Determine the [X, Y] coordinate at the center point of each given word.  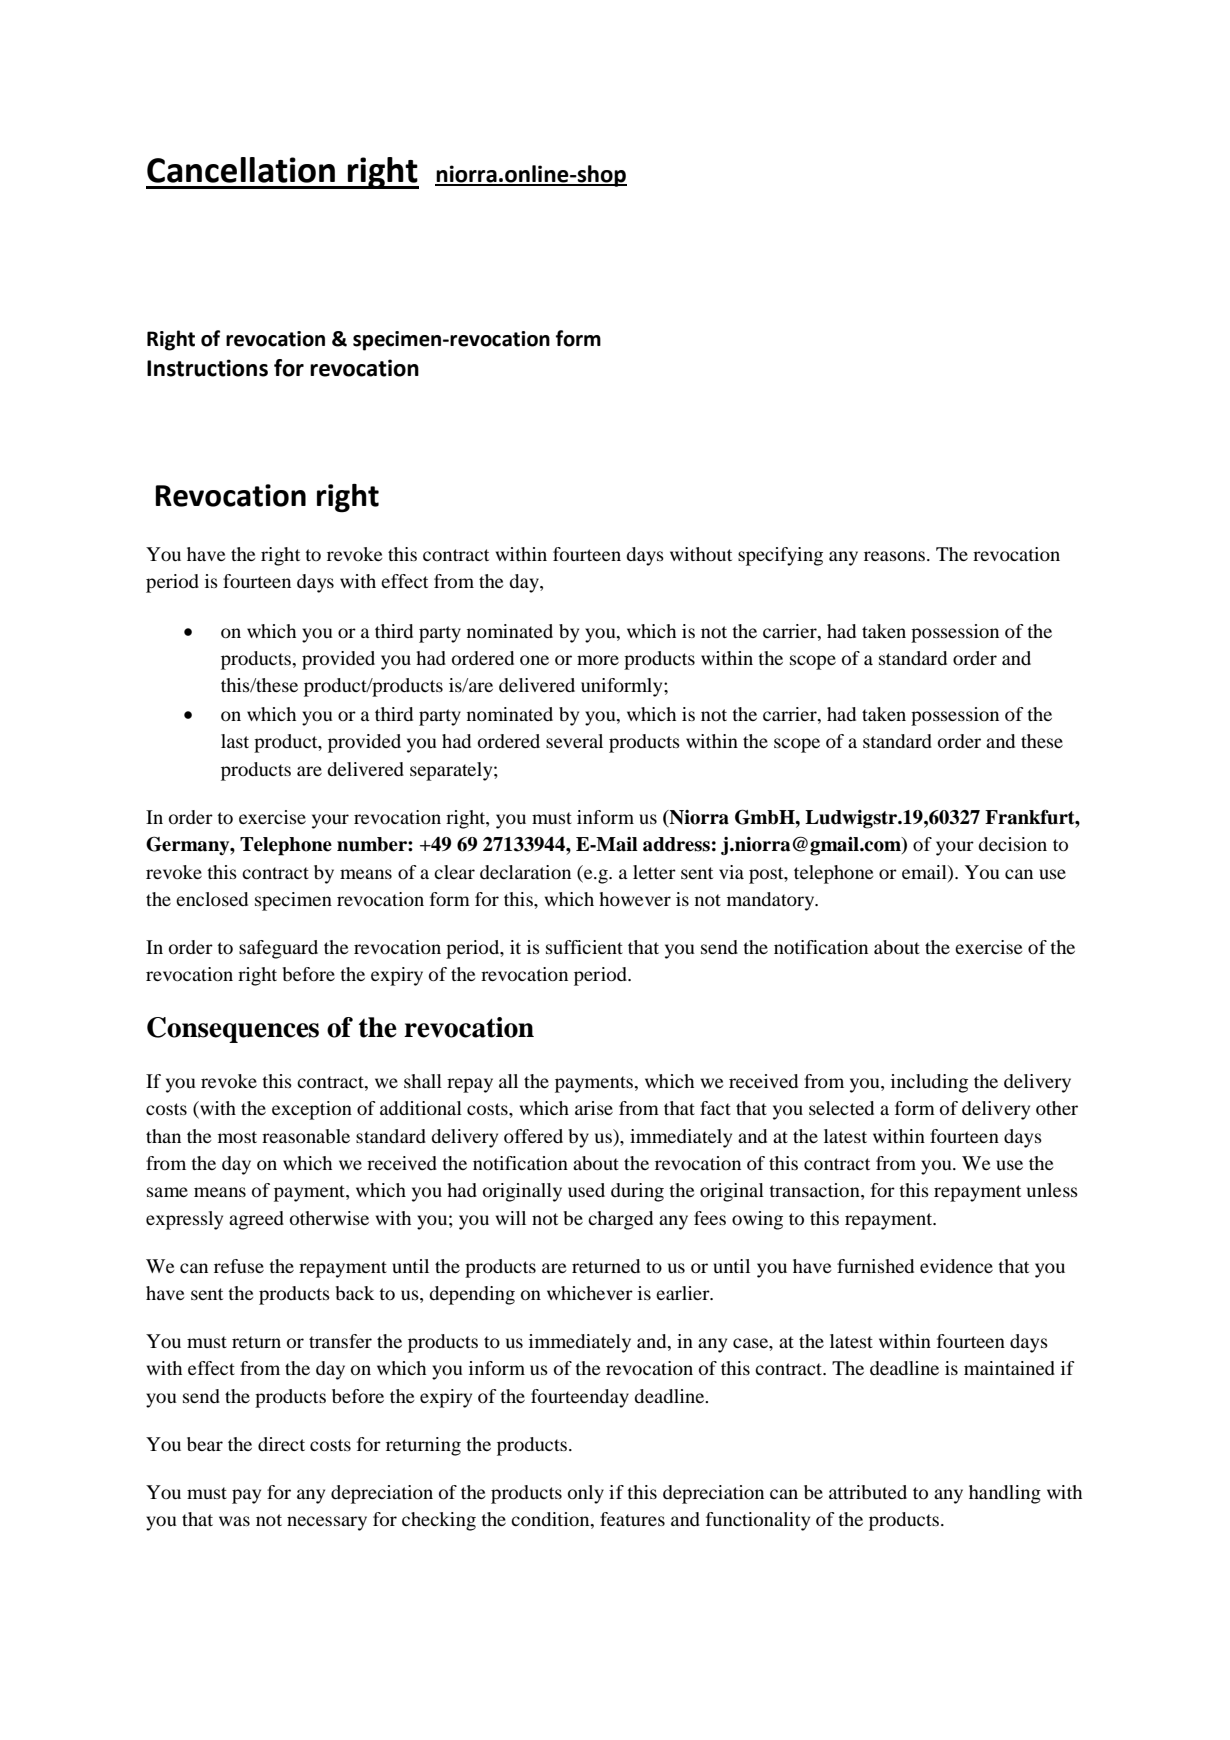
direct [281, 1444]
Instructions [207, 368]
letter [654, 872]
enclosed [212, 899]
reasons [894, 556]
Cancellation [241, 170]
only [586, 1494]
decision [1012, 844]
